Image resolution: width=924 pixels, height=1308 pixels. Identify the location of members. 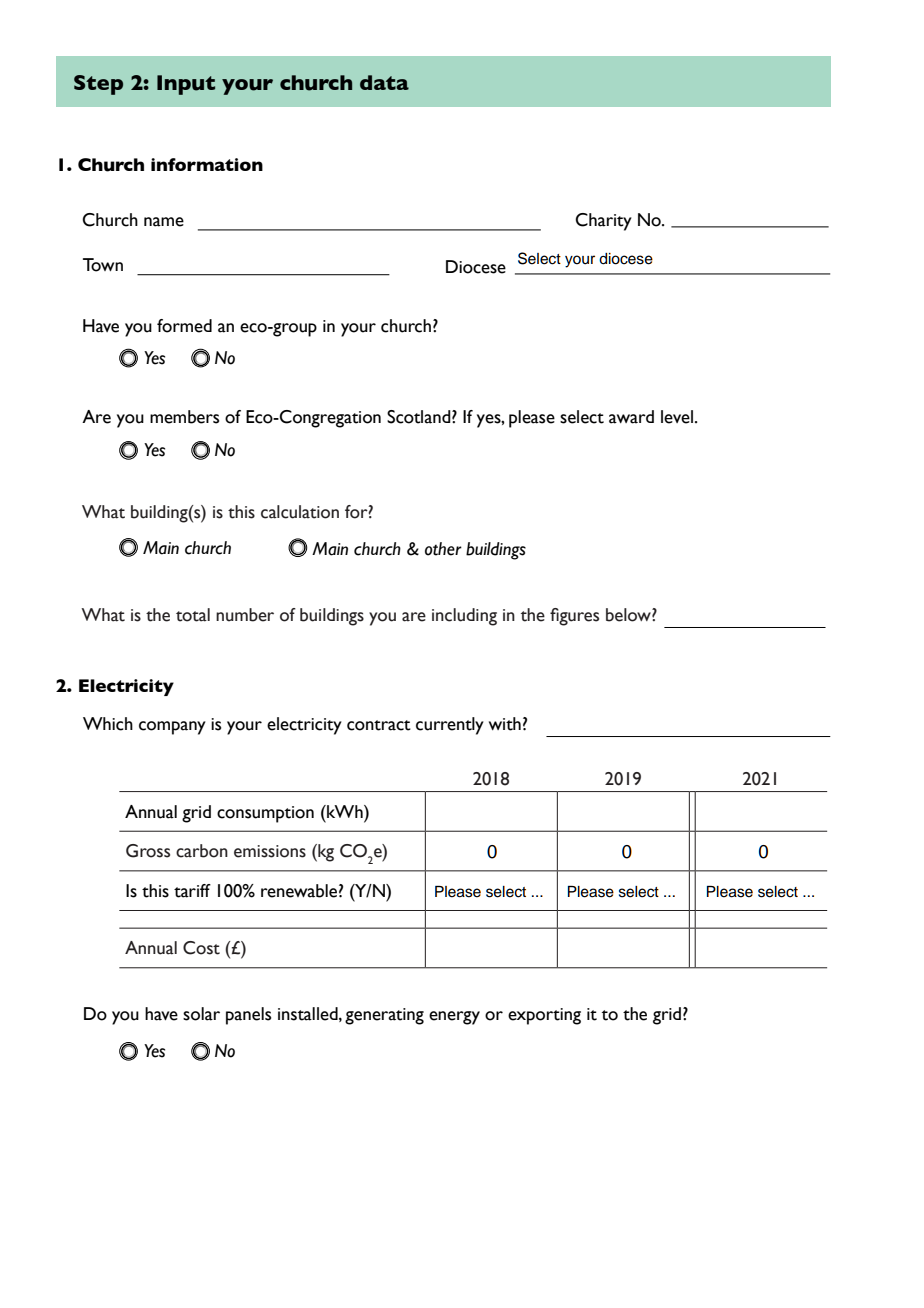
(184, 417).
